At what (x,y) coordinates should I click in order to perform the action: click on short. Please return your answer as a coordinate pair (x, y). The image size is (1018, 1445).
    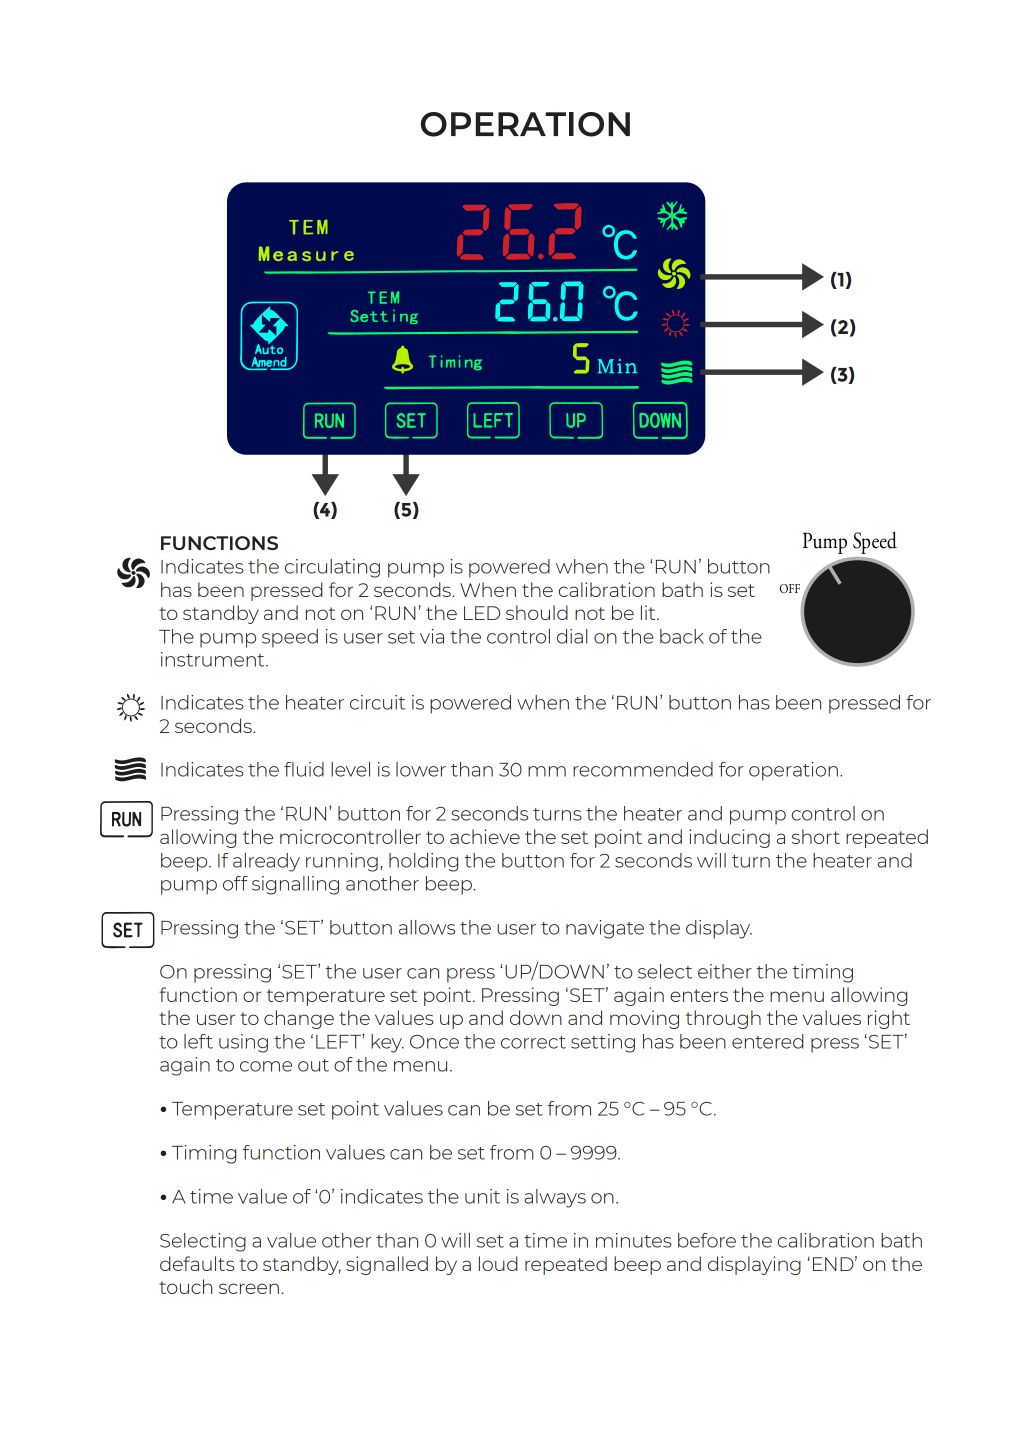
    Looking at the image, I should click on (816, 836).
